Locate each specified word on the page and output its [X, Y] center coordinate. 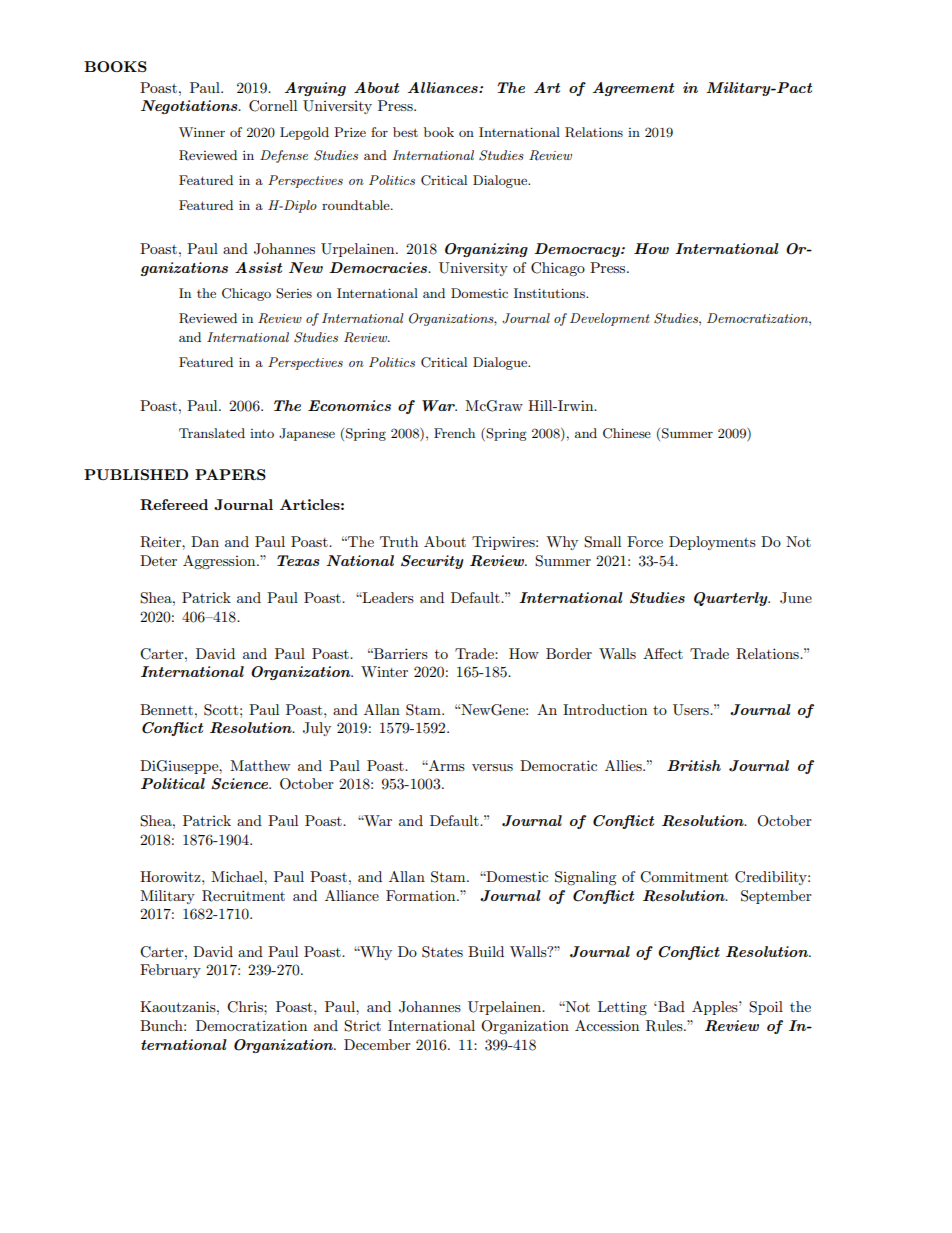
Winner [202, 132]
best [405, 132]
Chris [246, 1007]
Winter [384, 671]
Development [610, 319]
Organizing [486, 250]
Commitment [684, 877]
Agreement [633, 89]
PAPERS [230, 474]
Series [294, 293]
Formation [422, 895]
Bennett [168, 709]
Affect [663, 653]
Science [241, 784]
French [454, 433]
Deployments [712, 543]
